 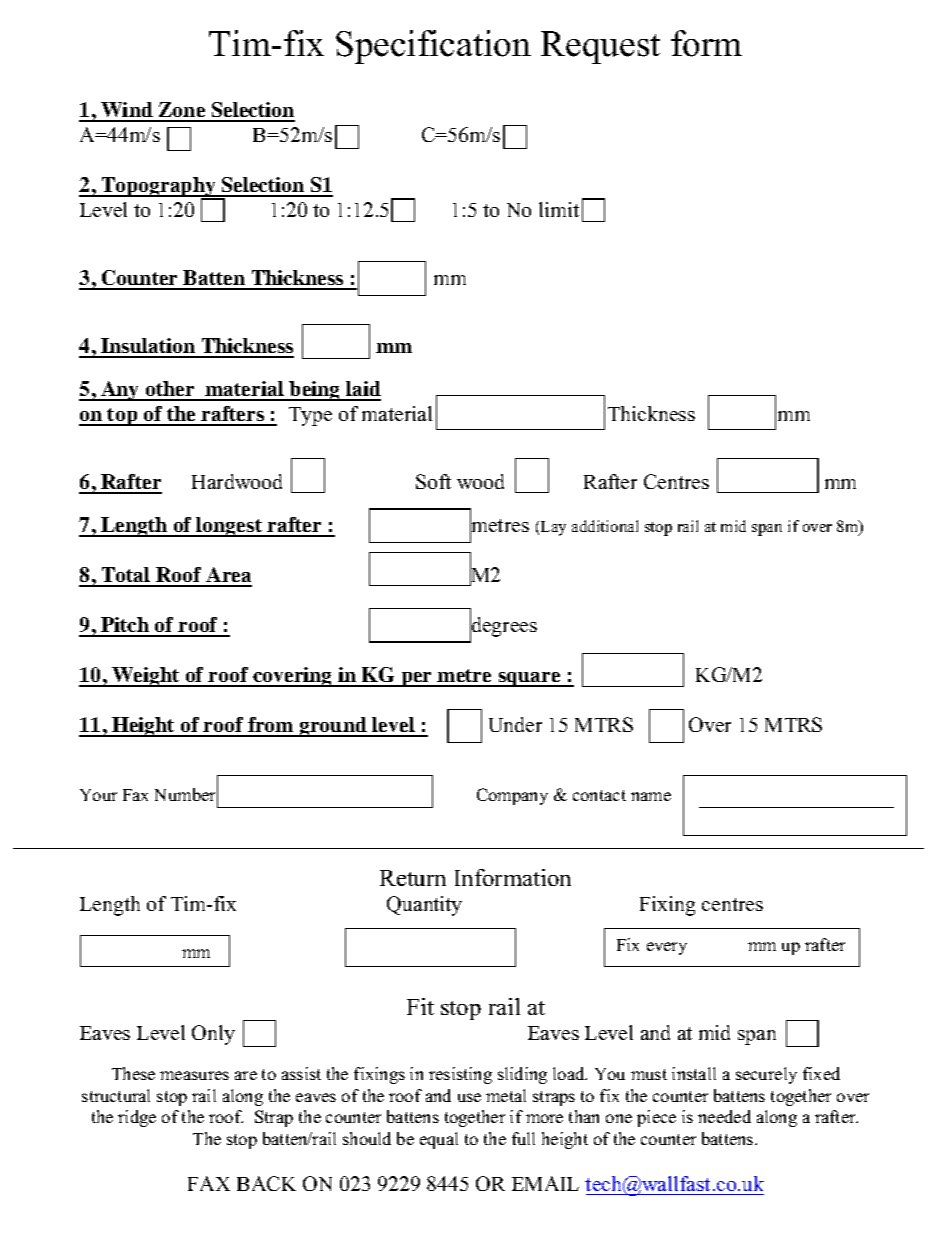 I want to click on ridge, so click(x=137, y=1118).
